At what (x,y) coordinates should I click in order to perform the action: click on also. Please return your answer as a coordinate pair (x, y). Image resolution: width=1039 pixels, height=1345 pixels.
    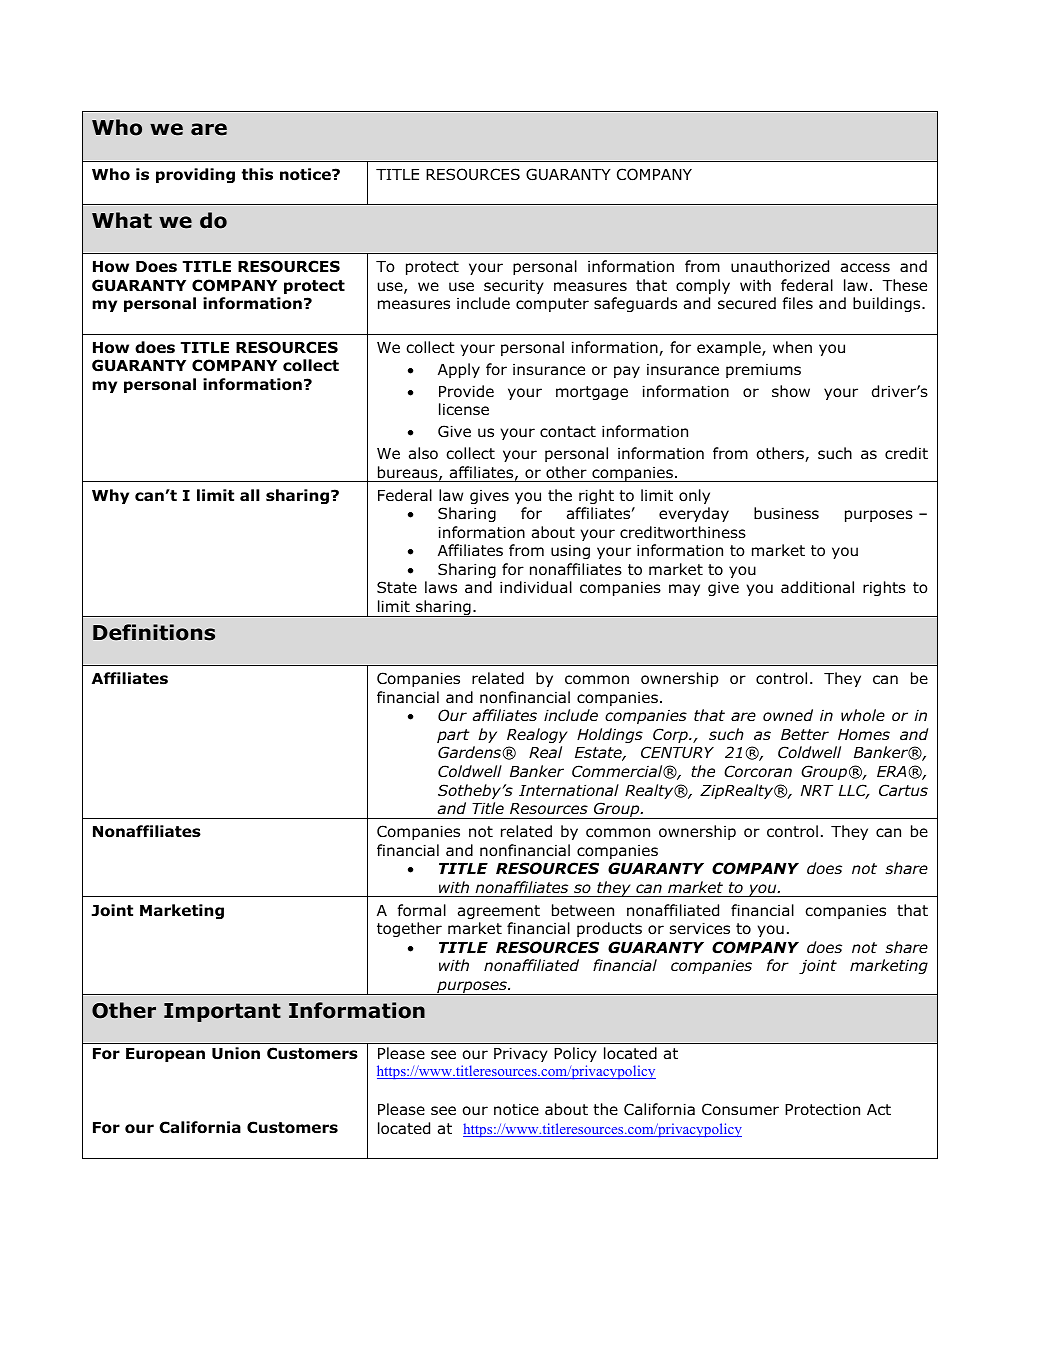
    Looking at the image, I should click on (423, 453).
